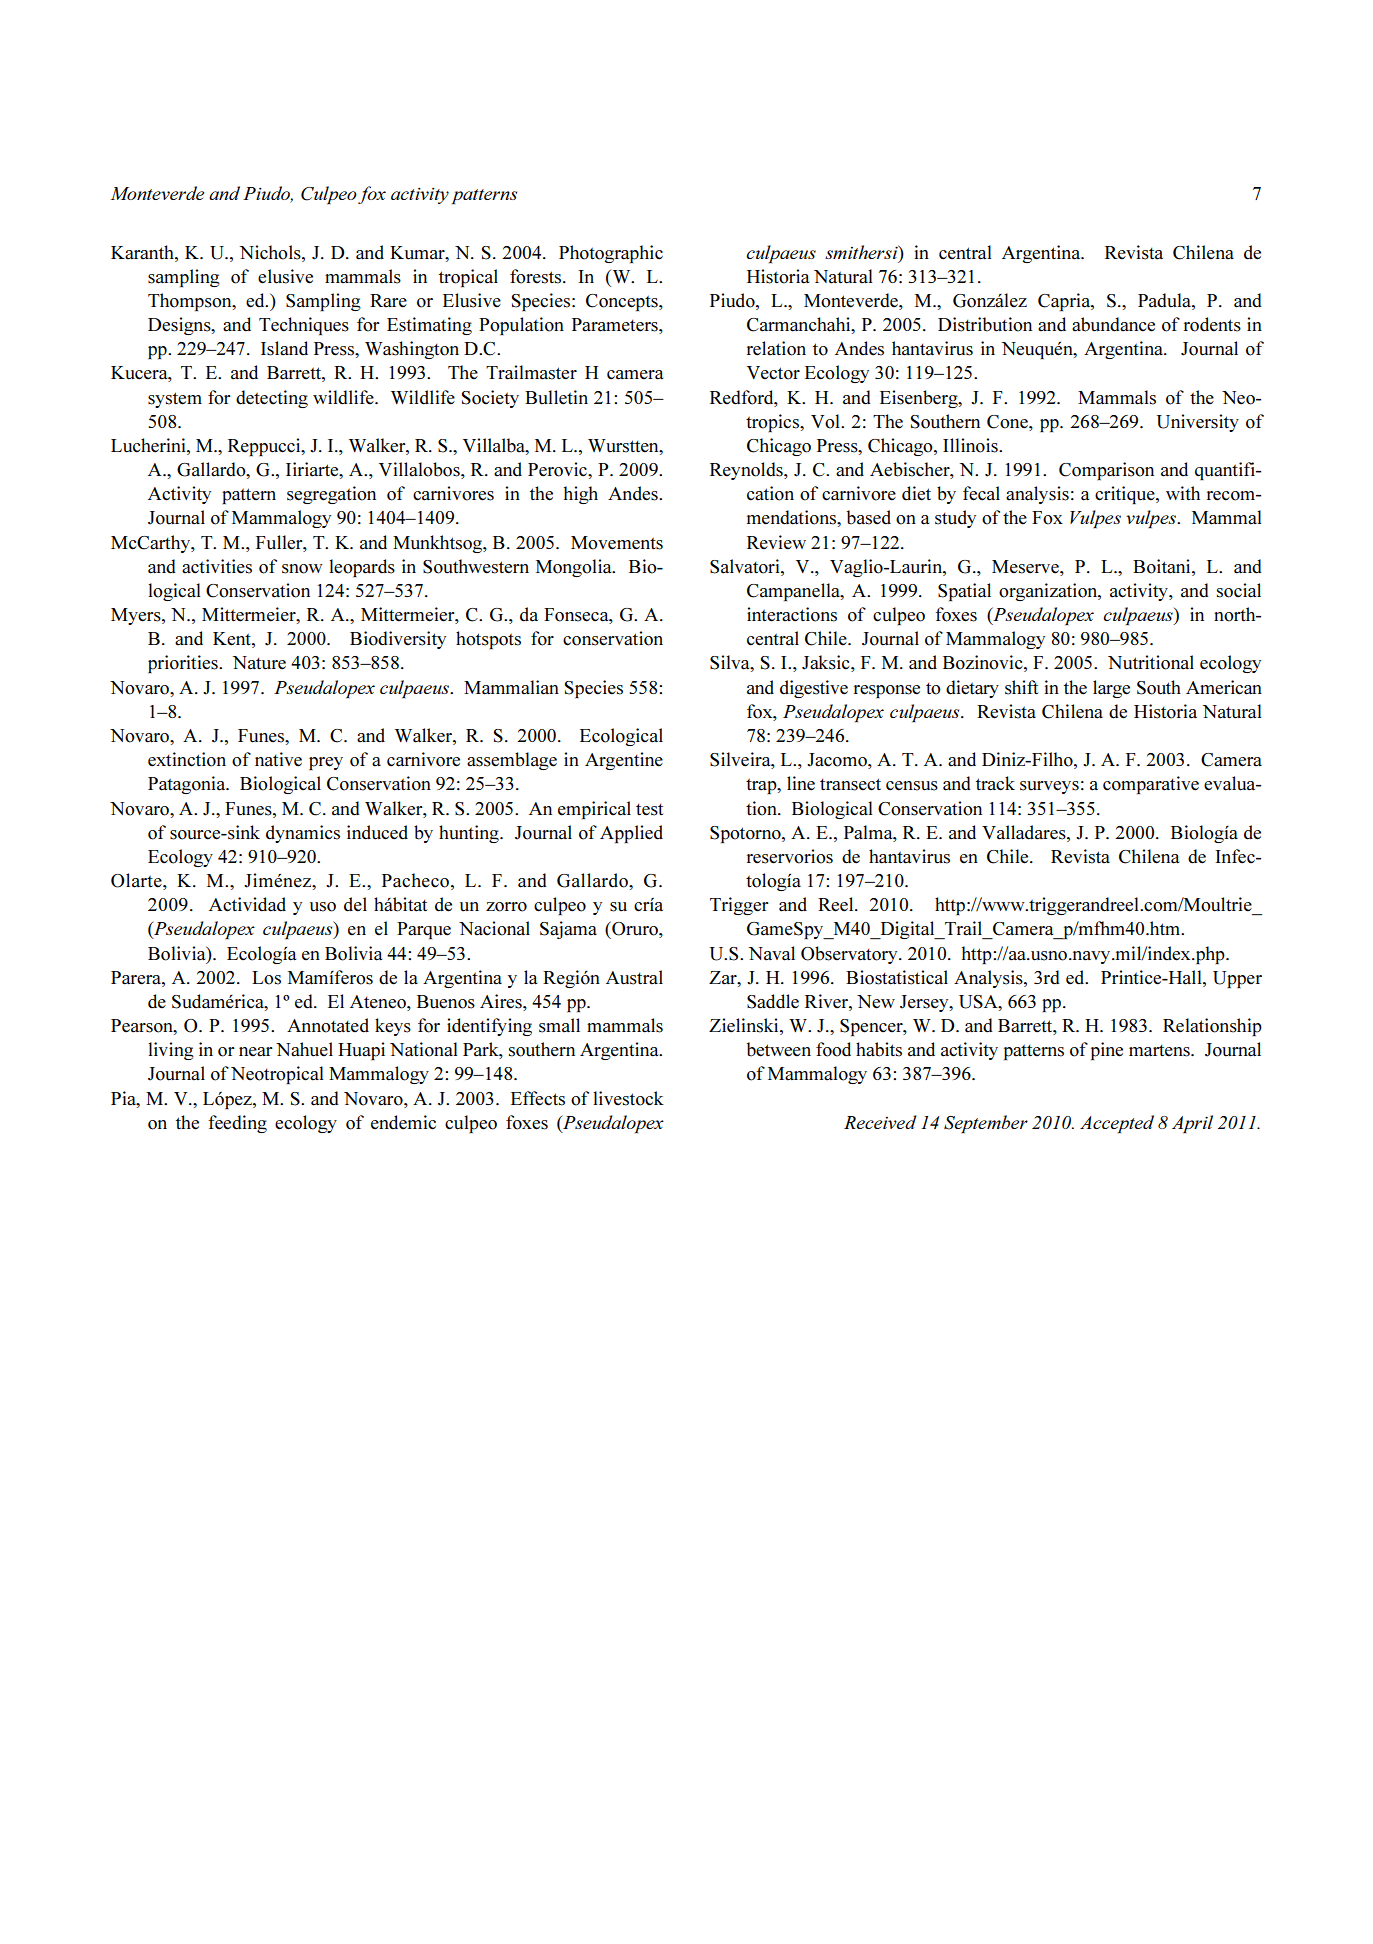 The height and width of the screenshot is (1944, 1373). Describe the element at coordinates (259, 663) in the screenshot. I see `Nature` at that location.
